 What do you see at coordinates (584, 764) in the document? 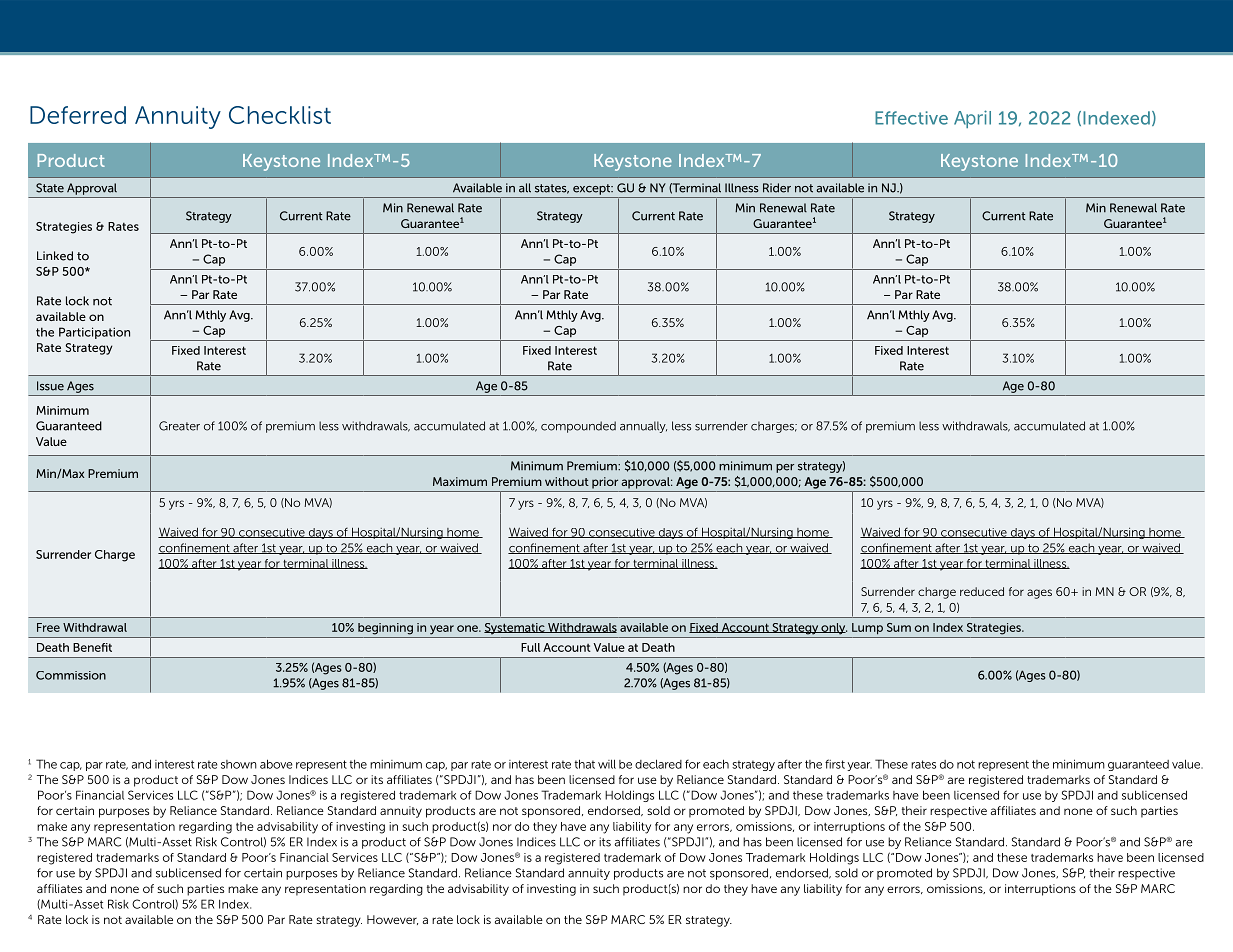
I see `that` at bounding box center [584, 764].
